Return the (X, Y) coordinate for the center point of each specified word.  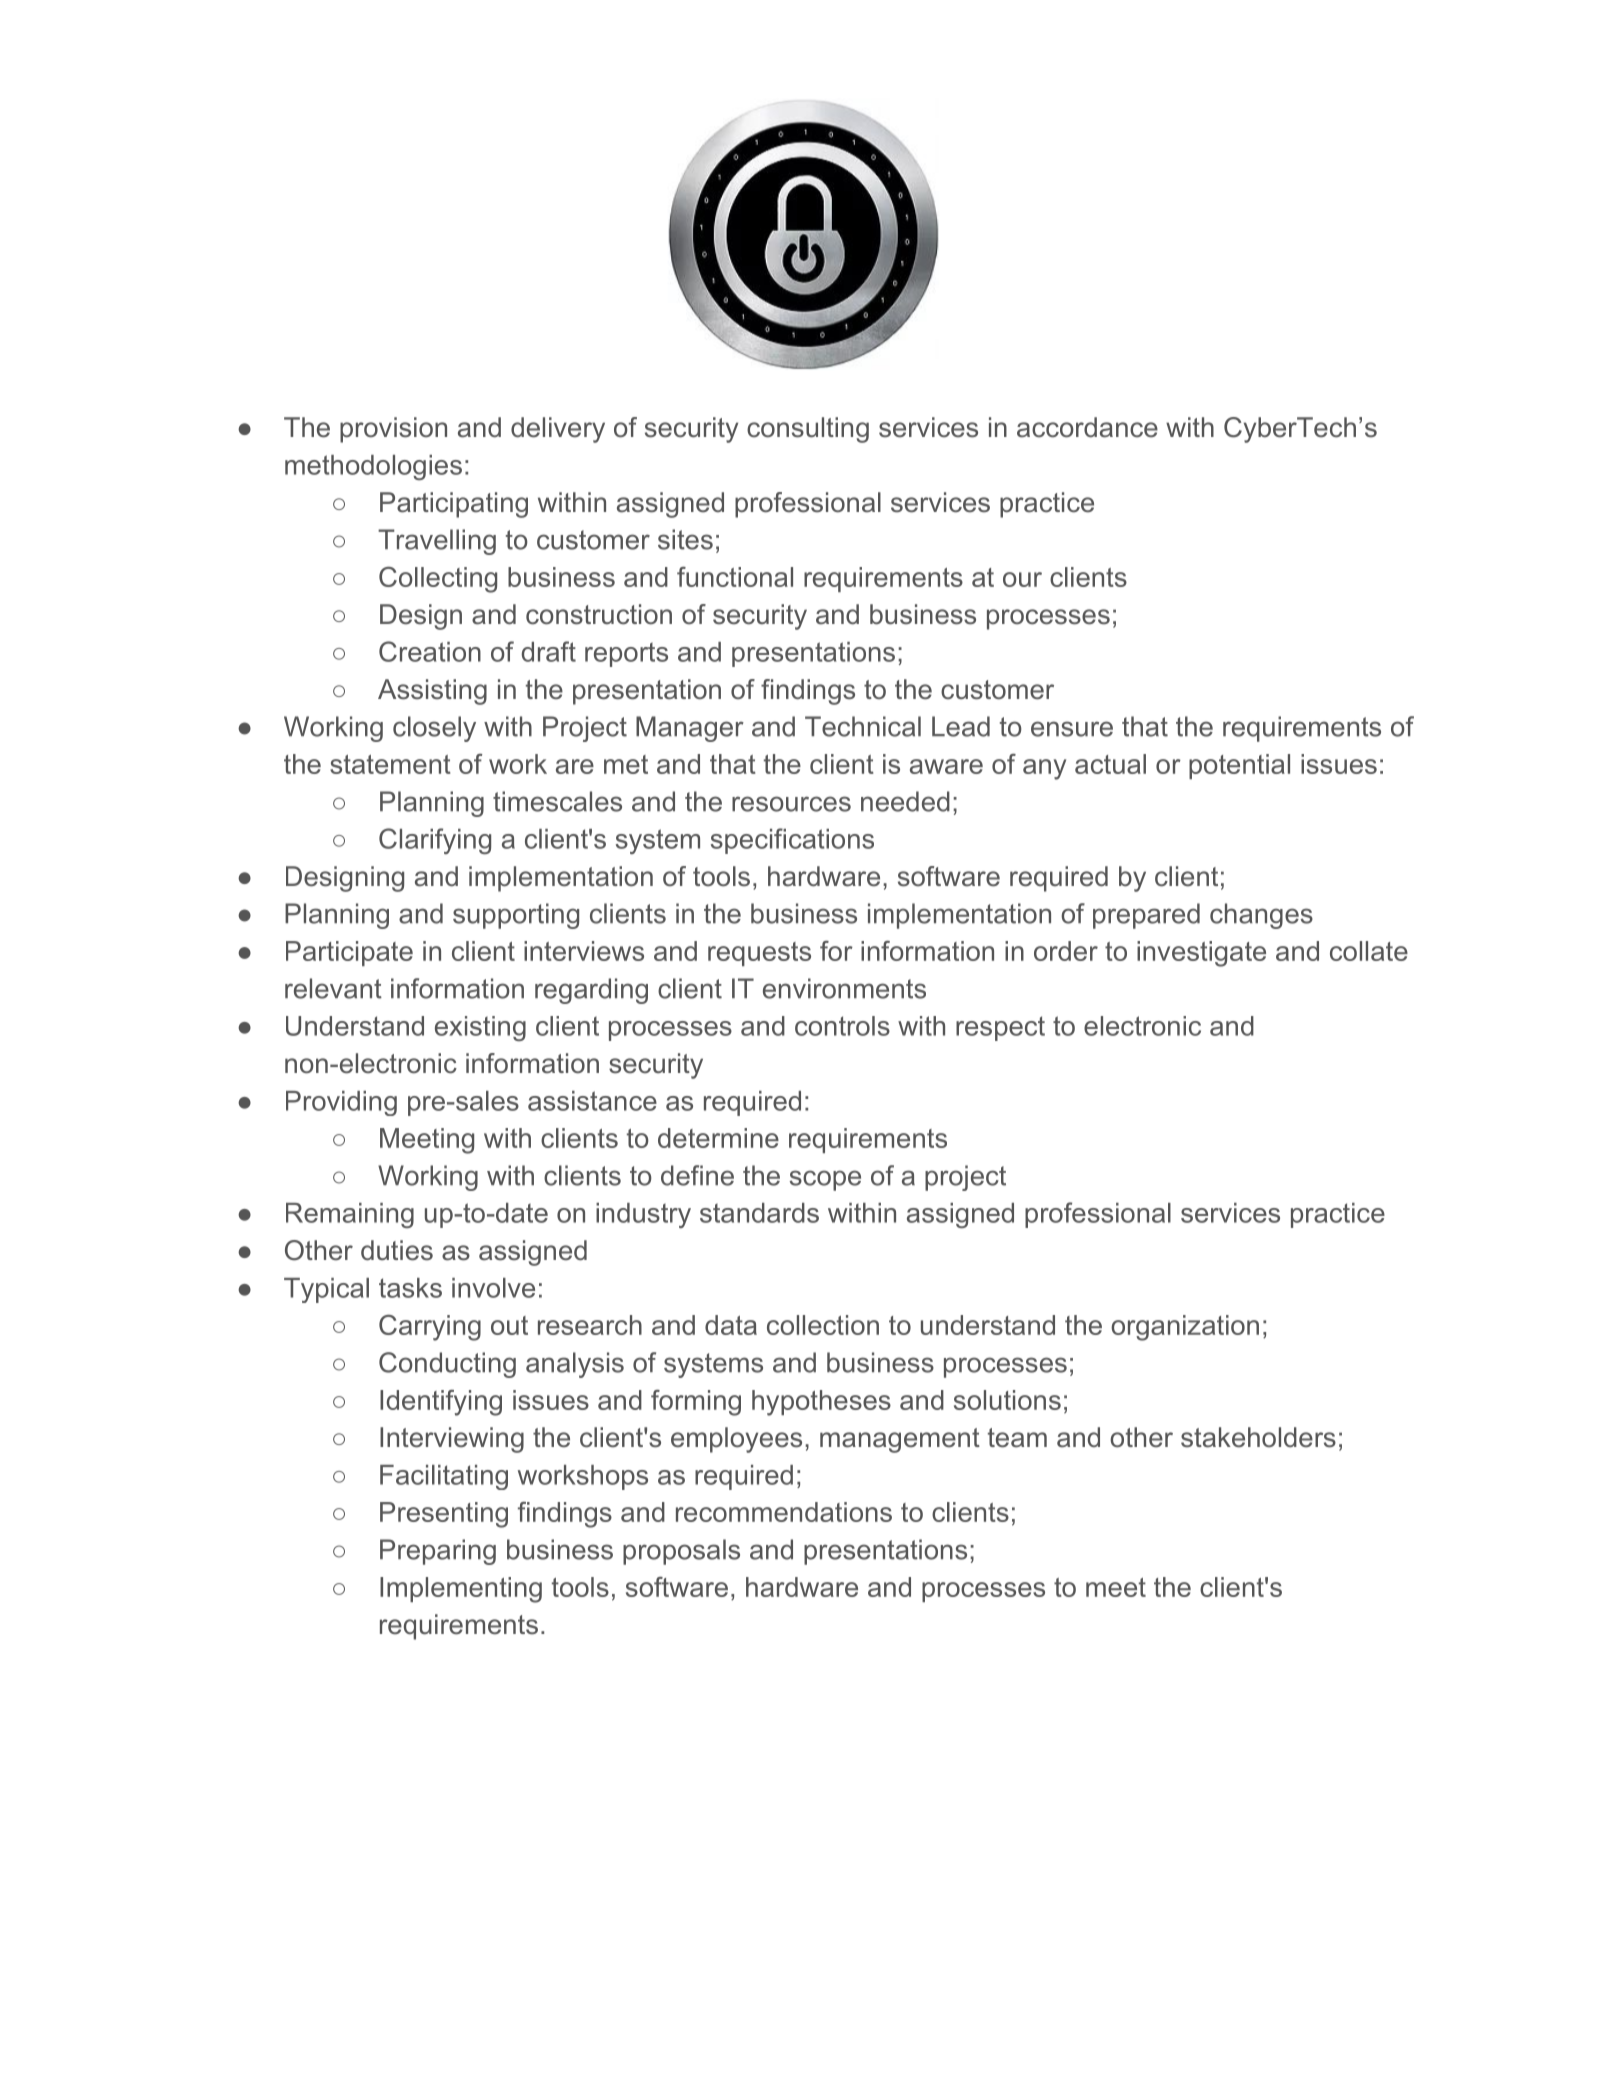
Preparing (438, 1552)
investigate (1201, 954)
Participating (454, 505)
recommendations (784, 1512)
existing (480, 1028)
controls (842, 1026)
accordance (1087, 427)
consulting (808, 430)
